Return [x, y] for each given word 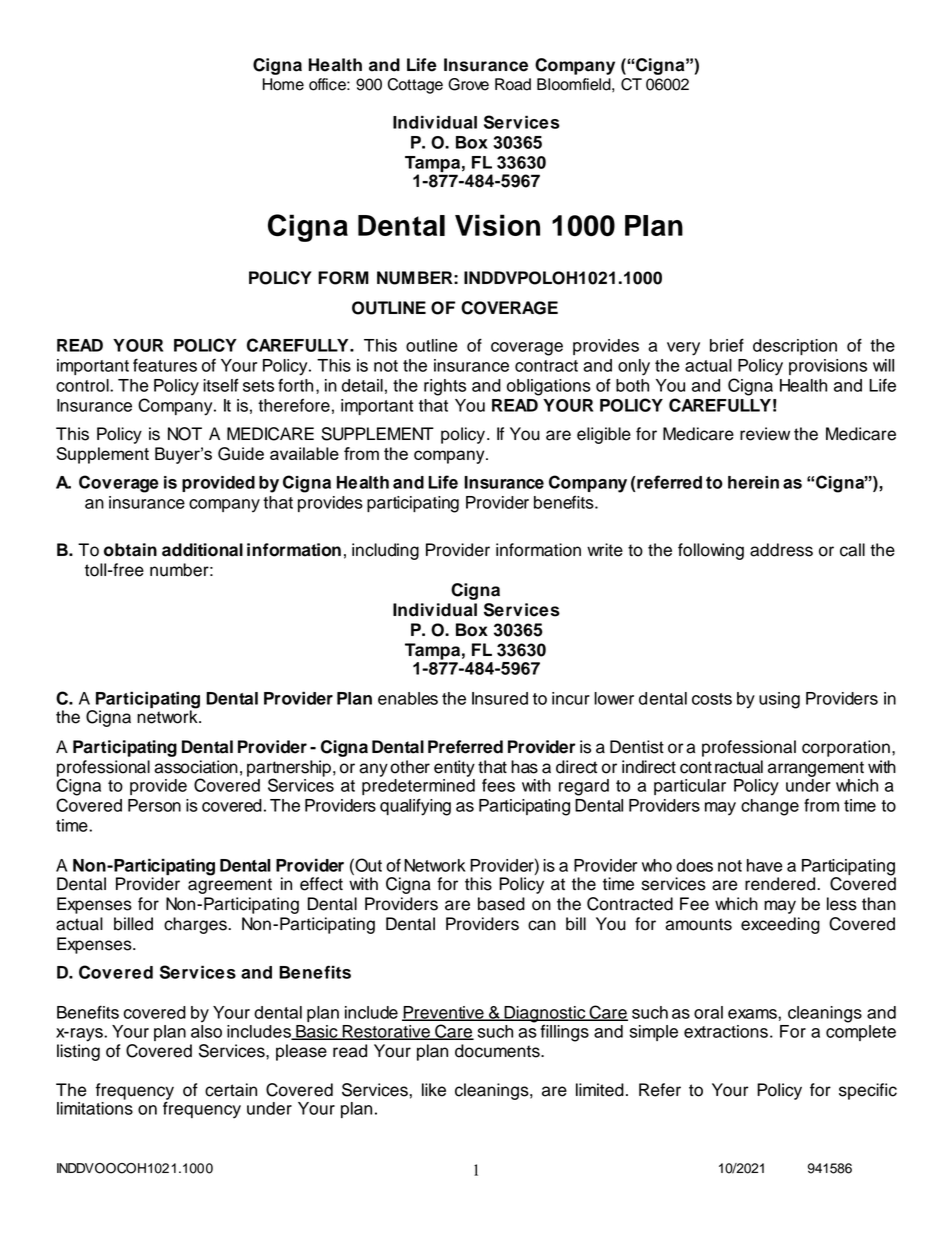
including [385, 551]
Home [283, 84]
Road [513, 84]
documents [498, 1051]
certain [231, 1090]
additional [202, 550]
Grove [468, 84]
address [781, 550]
